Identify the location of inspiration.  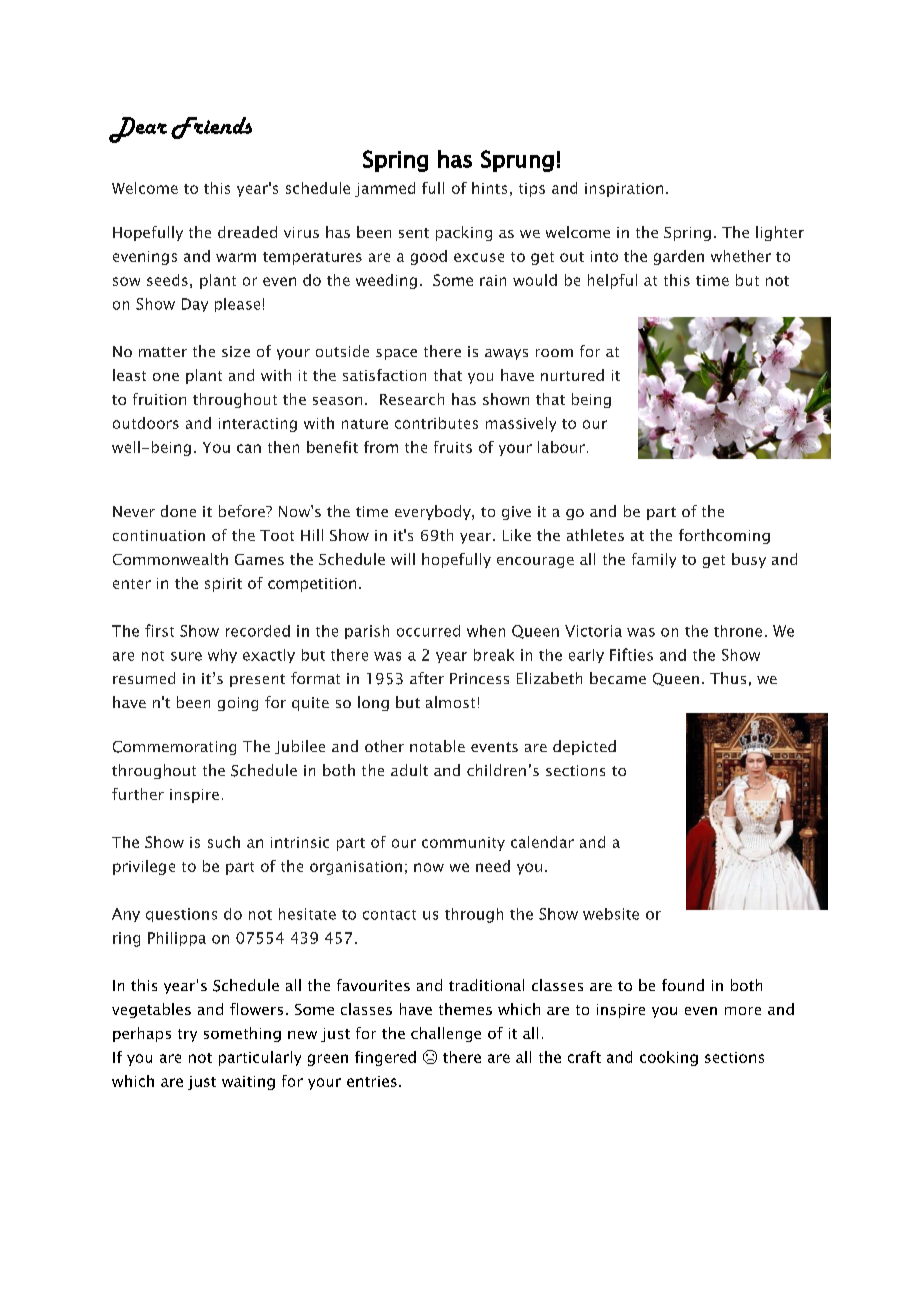
(624, 190).
